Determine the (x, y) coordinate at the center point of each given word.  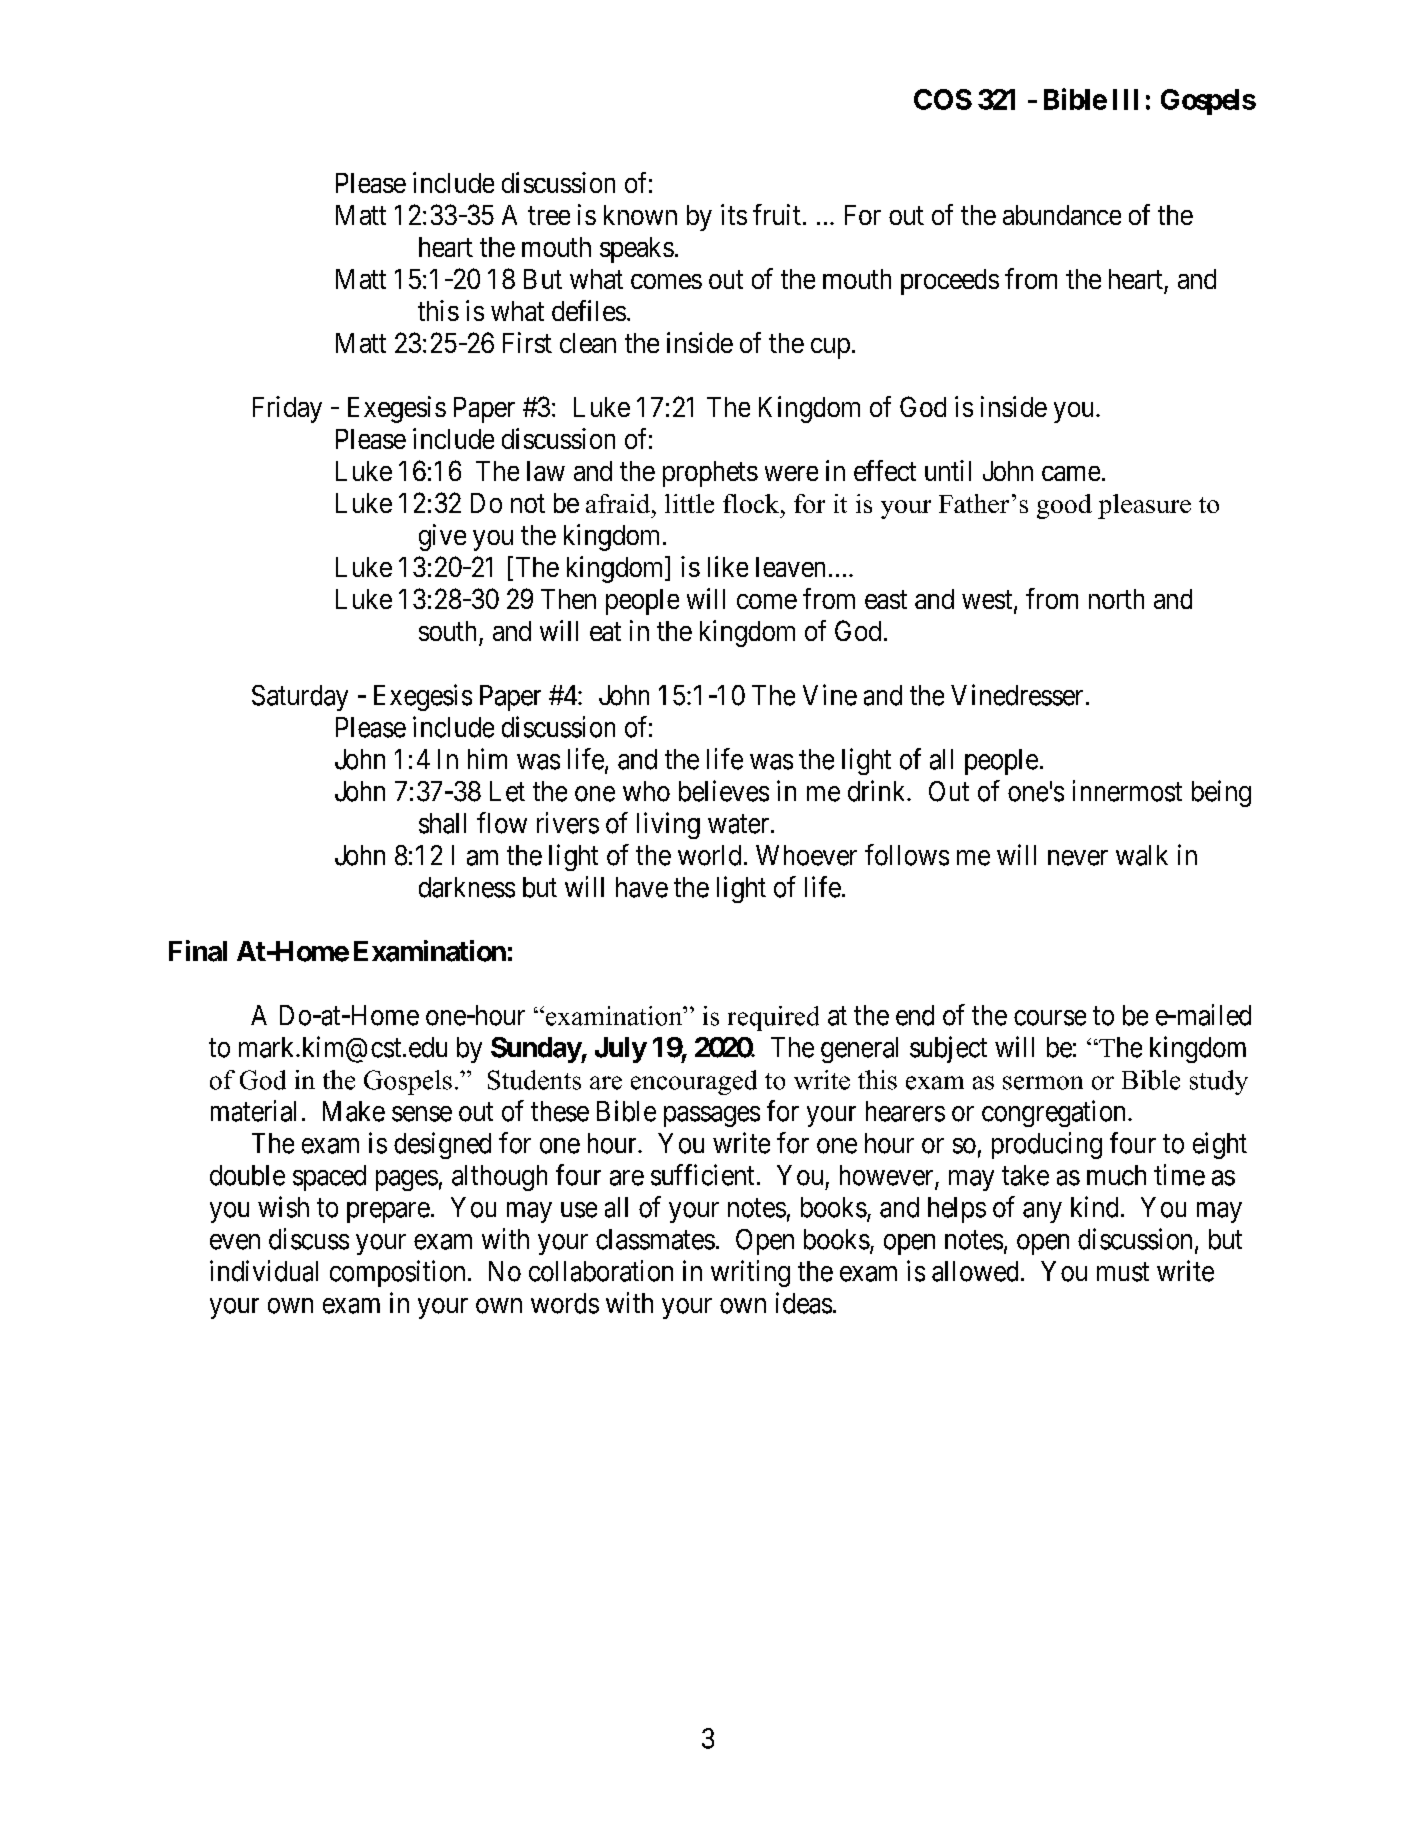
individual (264, 1271)
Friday (287, 409)
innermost (1127, 791)
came (1071, 473)
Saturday (300, 698)
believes (724, 791)
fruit (777, 214)
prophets (710, 474)
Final (198, 951)
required (773, 1018)
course (1050, 1018)
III (1125, 99)
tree (549, 215)
